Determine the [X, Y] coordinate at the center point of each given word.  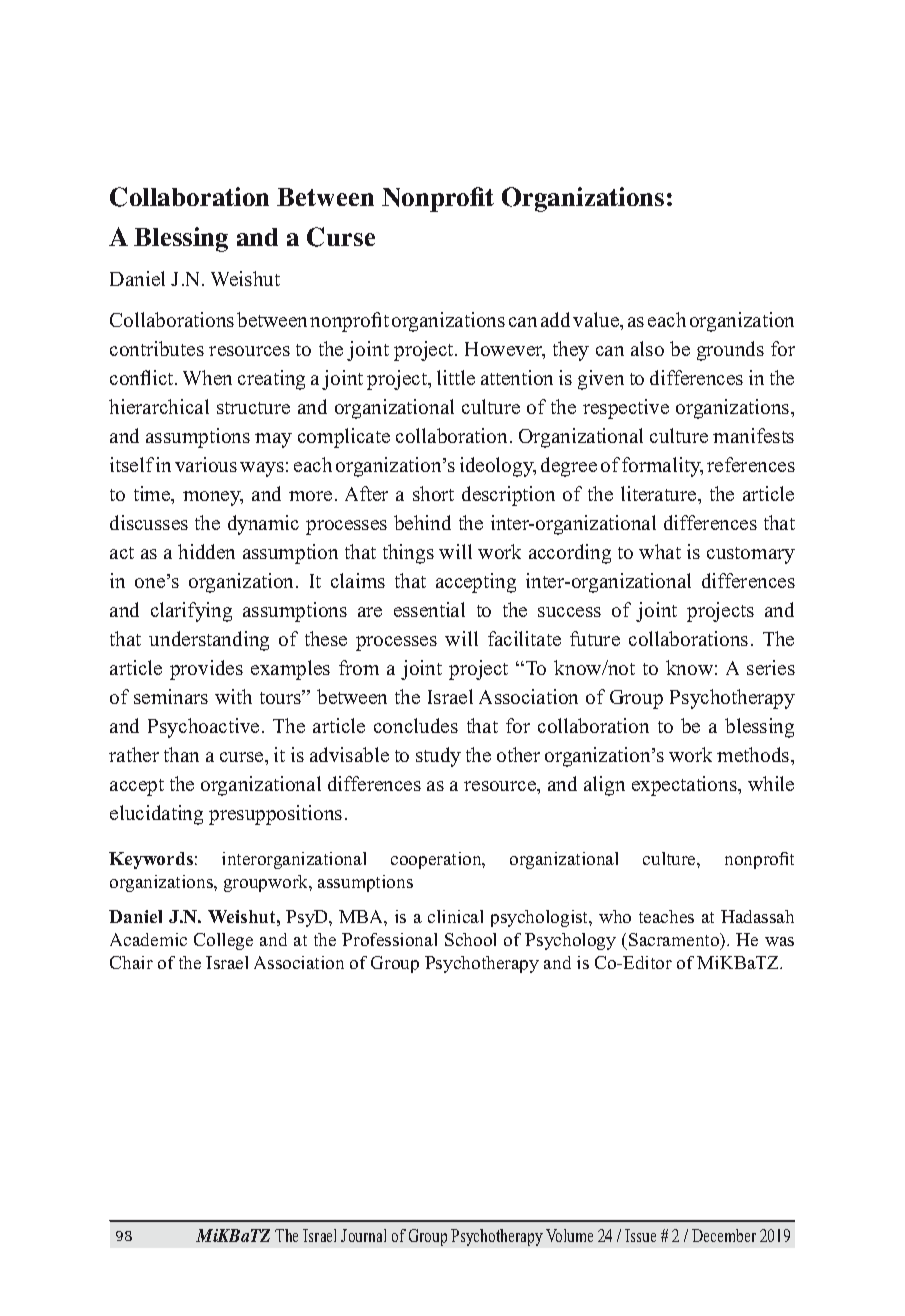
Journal [363, 1235]
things [408, 554]
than [181, 754]
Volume [569, 1235]
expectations [685, 786]
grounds [730, 351]
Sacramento [675, 941]
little [456, 377]
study [438, 757]
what [660, 551]
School [470, 939]
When [207, 377]
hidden [206, 551]
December [724, 1235]
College [223, 941]
